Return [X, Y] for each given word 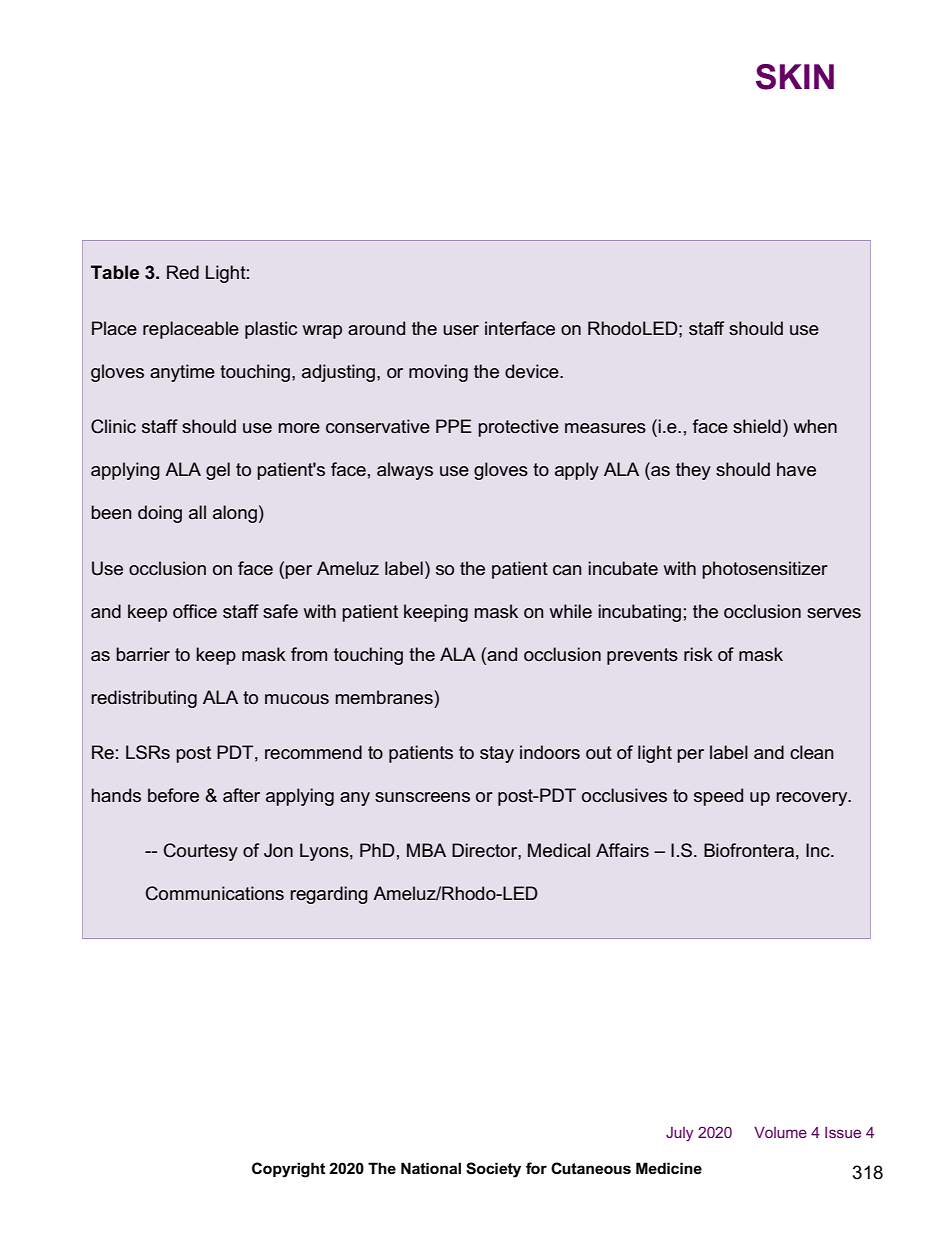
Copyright [288, 1170]
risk [698, 654]
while [571, 611]
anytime [182, 373]
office [195, 611]
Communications [215, 893]
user [461, 330]
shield [757, 426]
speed [718, 797]
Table [115, 272]
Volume [780, 1132]
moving [438, 373]
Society [493, 1170]
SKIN [795, 77]
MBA [426, 850]
